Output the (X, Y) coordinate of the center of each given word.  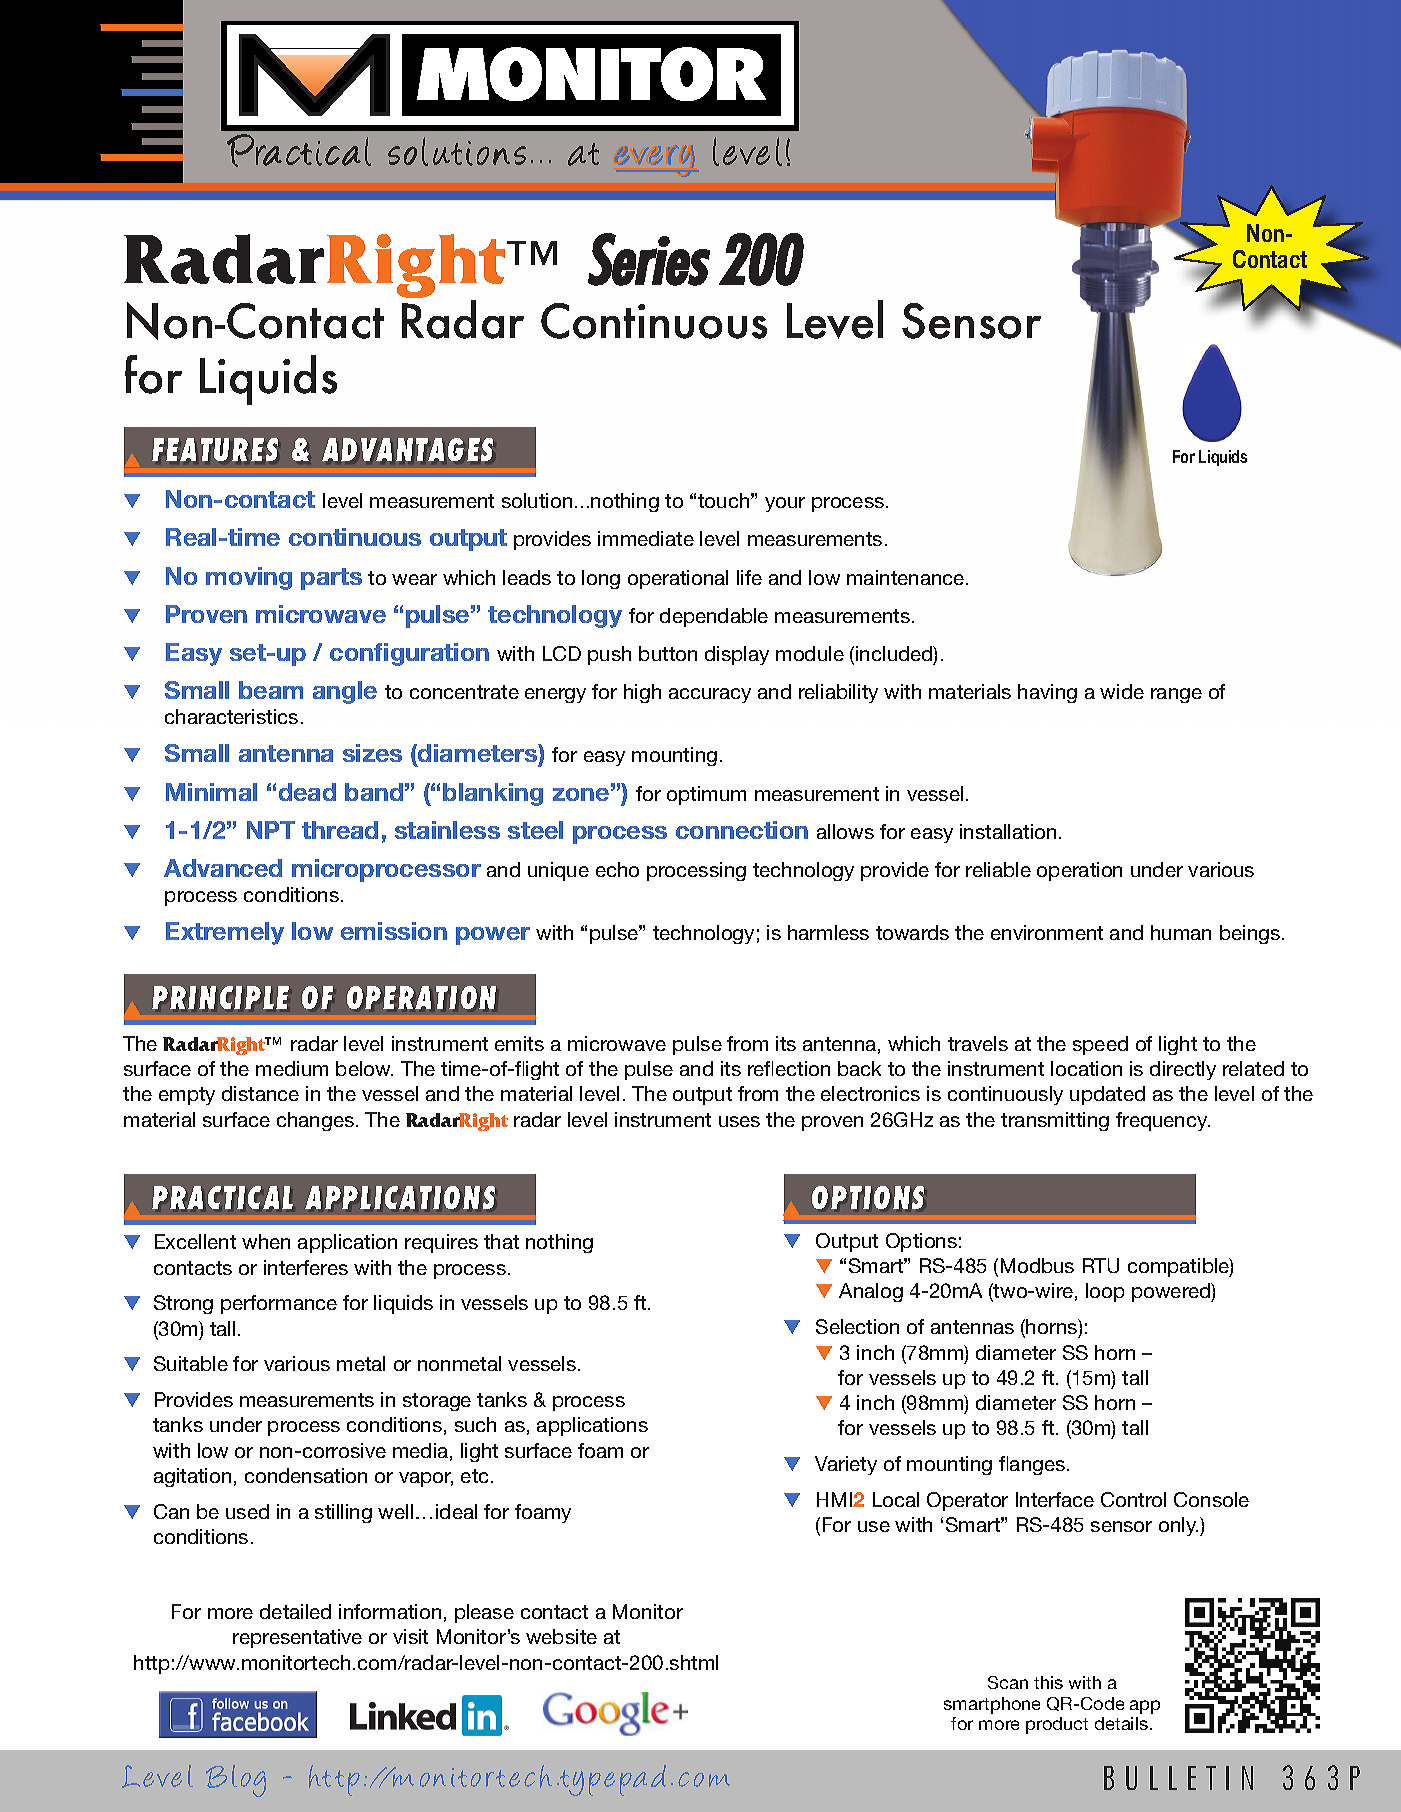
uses (739, 1121)
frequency (1163, 1121)
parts (331, 579)
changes (315, 1121)
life (749, 577)
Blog (236, 1781)
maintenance (907, 577)
